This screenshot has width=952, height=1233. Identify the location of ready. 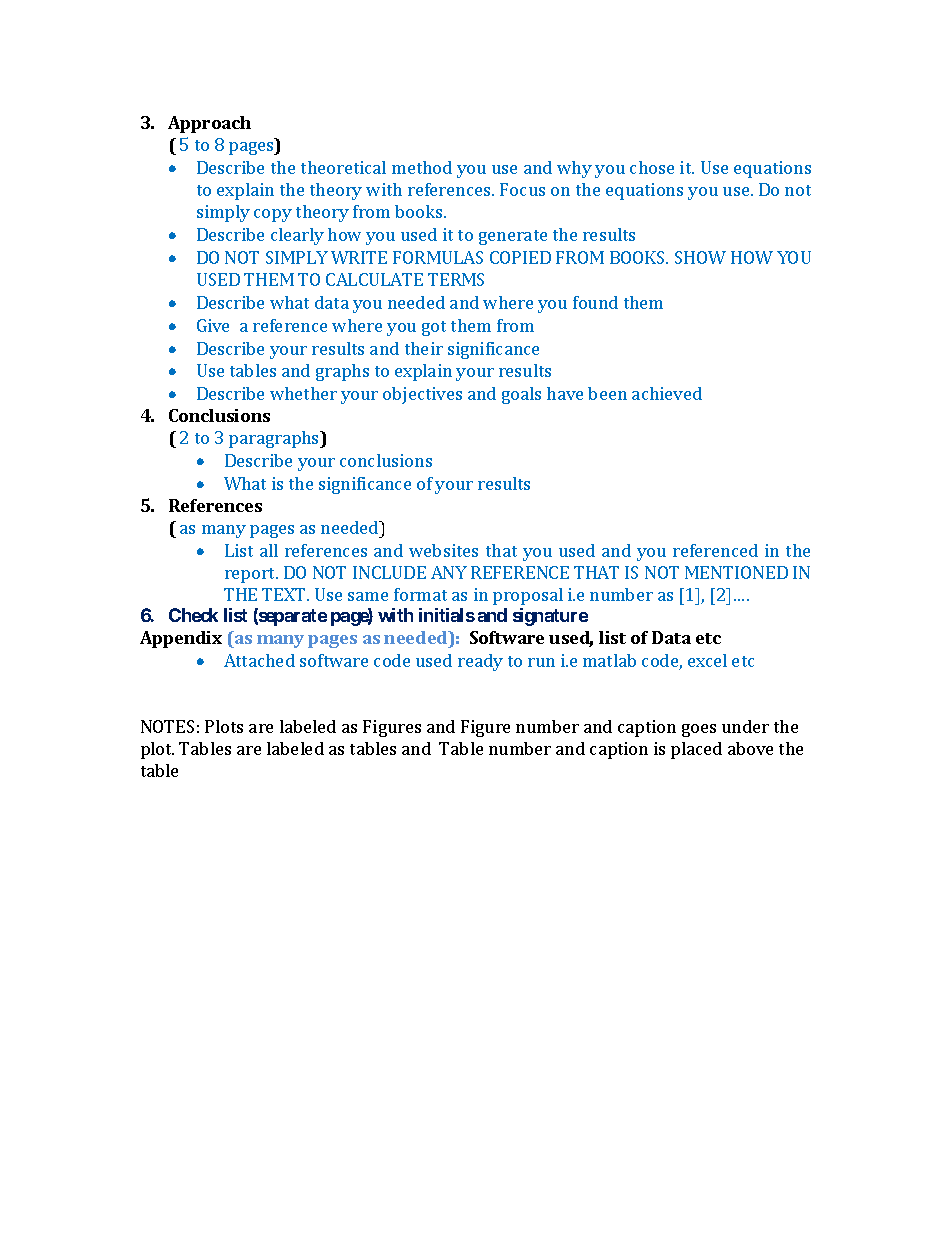
(480, 662).
